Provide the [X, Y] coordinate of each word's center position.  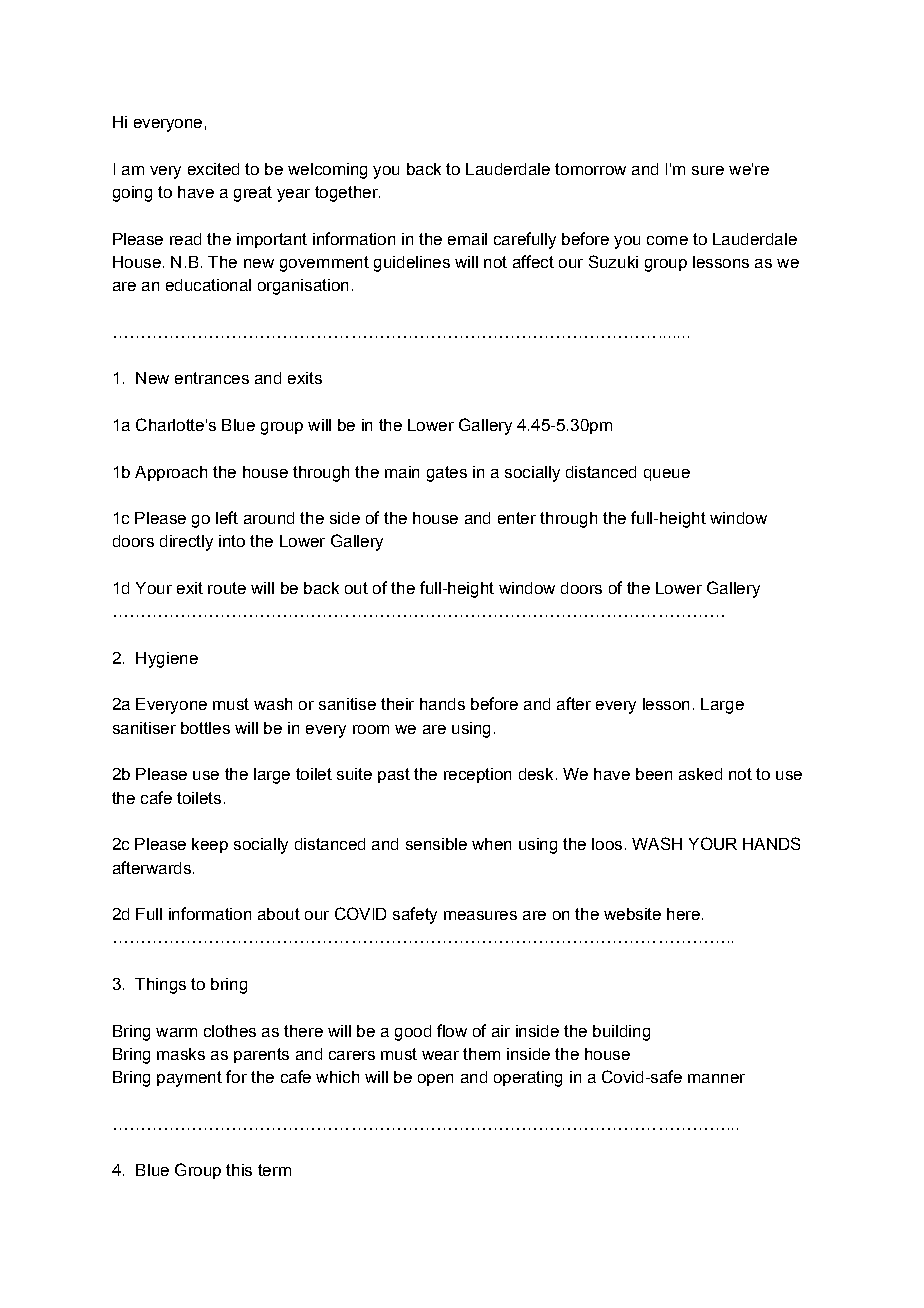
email [467, 239]
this [239, 1170]
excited [213, 169]
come [667, 240]
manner [716, 1078]
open [435, 1080]
